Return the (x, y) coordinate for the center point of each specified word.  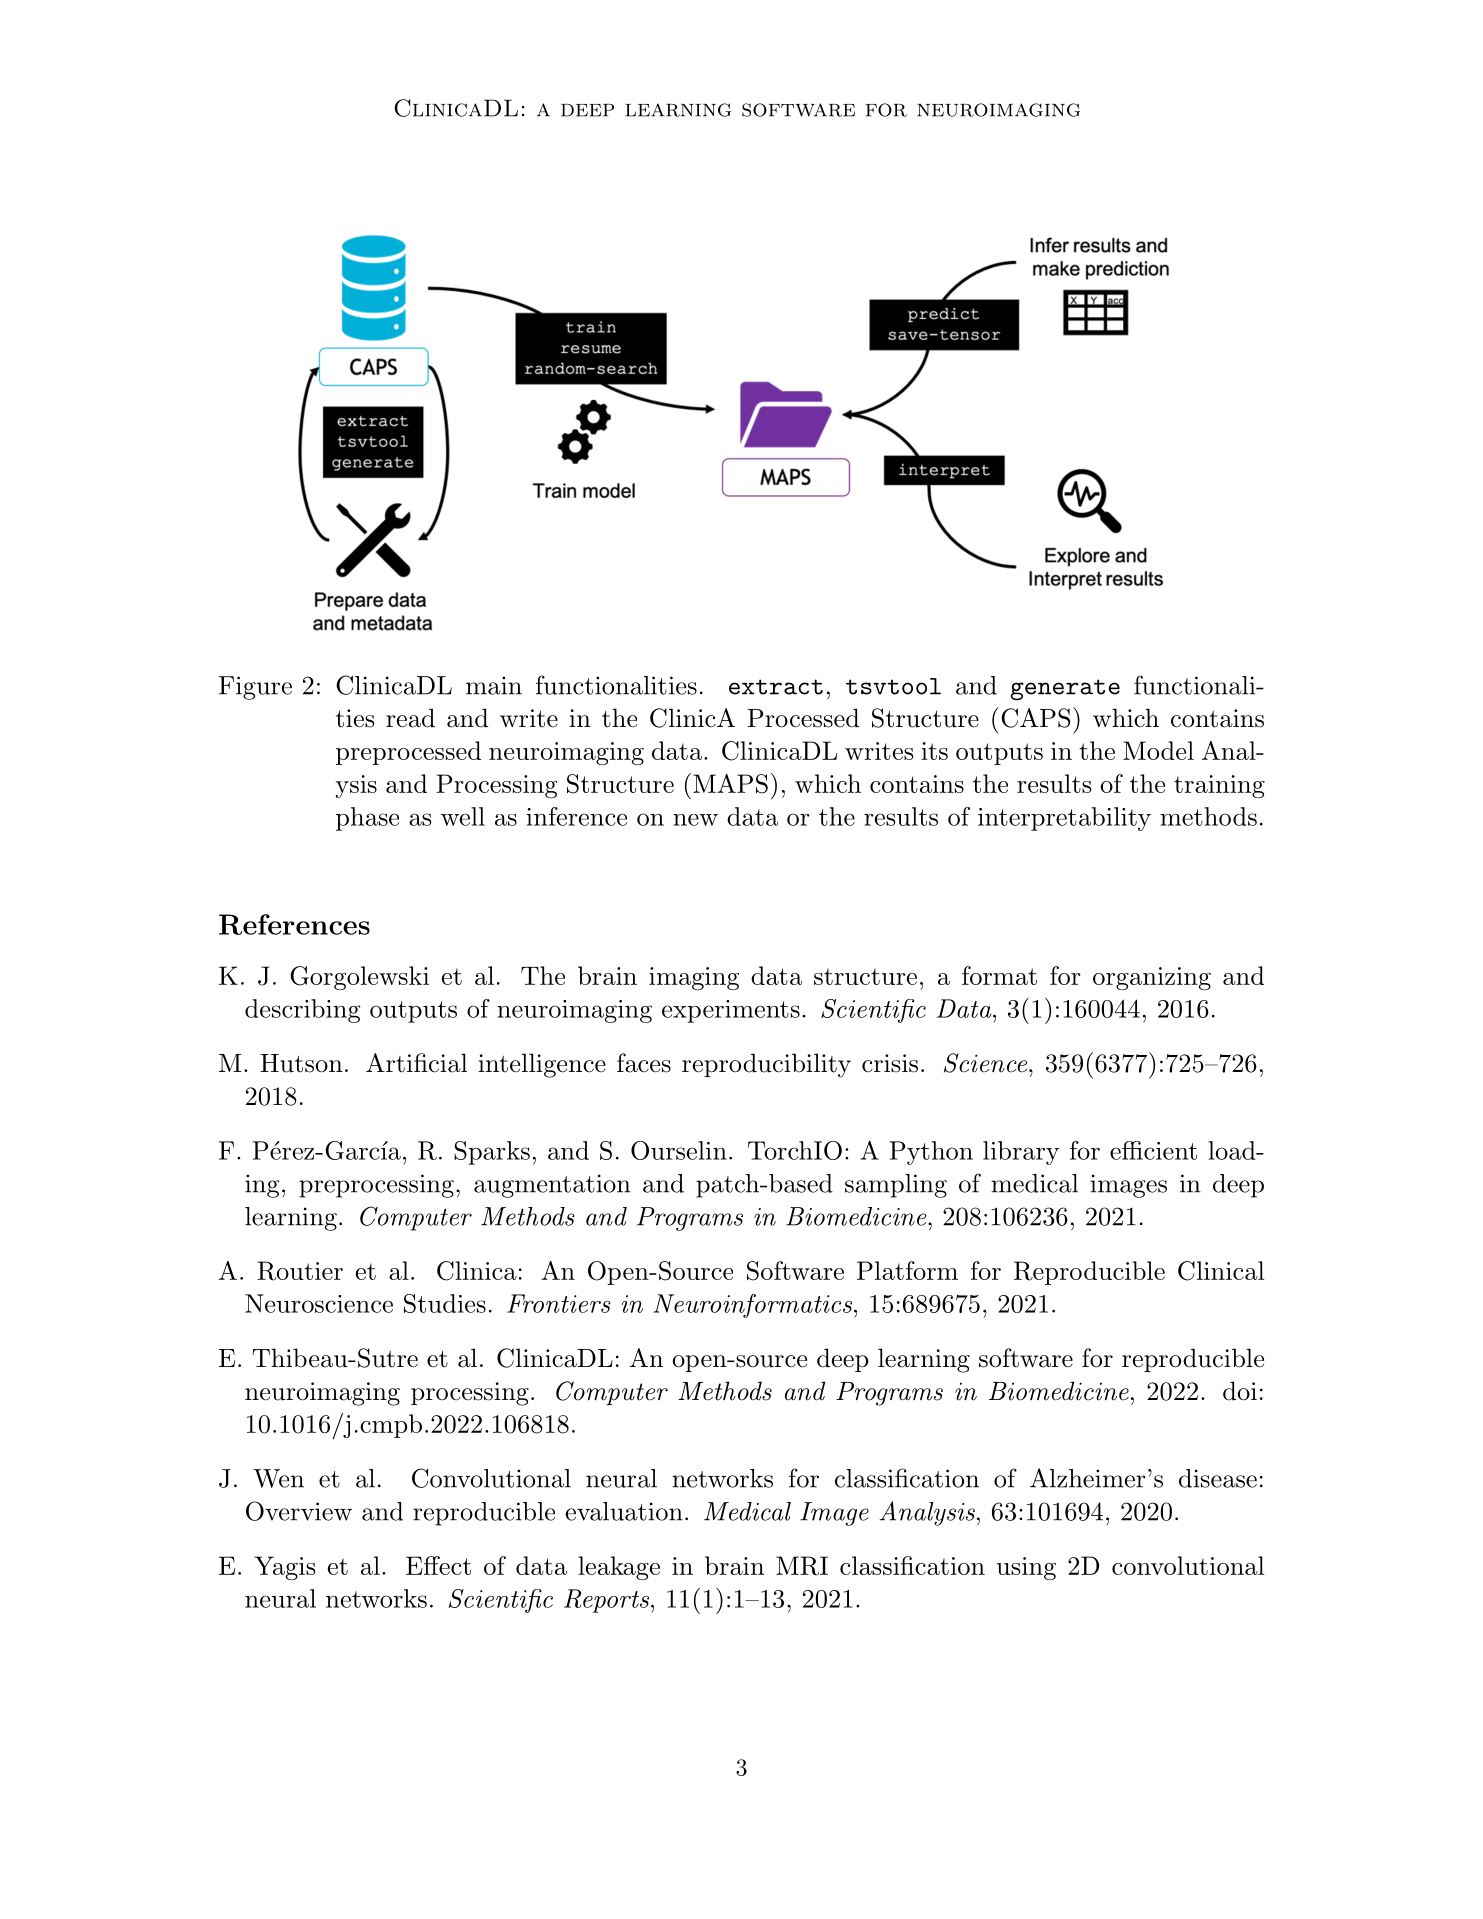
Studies (445, 1303)
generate (1065, 690)
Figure (255, 688)
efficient (1153, 1150)
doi (1240, 1391)
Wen (278, 1478)
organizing (1152, 978)
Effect (438, 1565)
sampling (896, 1186)
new (695, 820)
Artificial (416, 1063)
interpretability (1064, 819)
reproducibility (766, 1065)
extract (776, 687)
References (294, 924)
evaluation (624, 1511)
